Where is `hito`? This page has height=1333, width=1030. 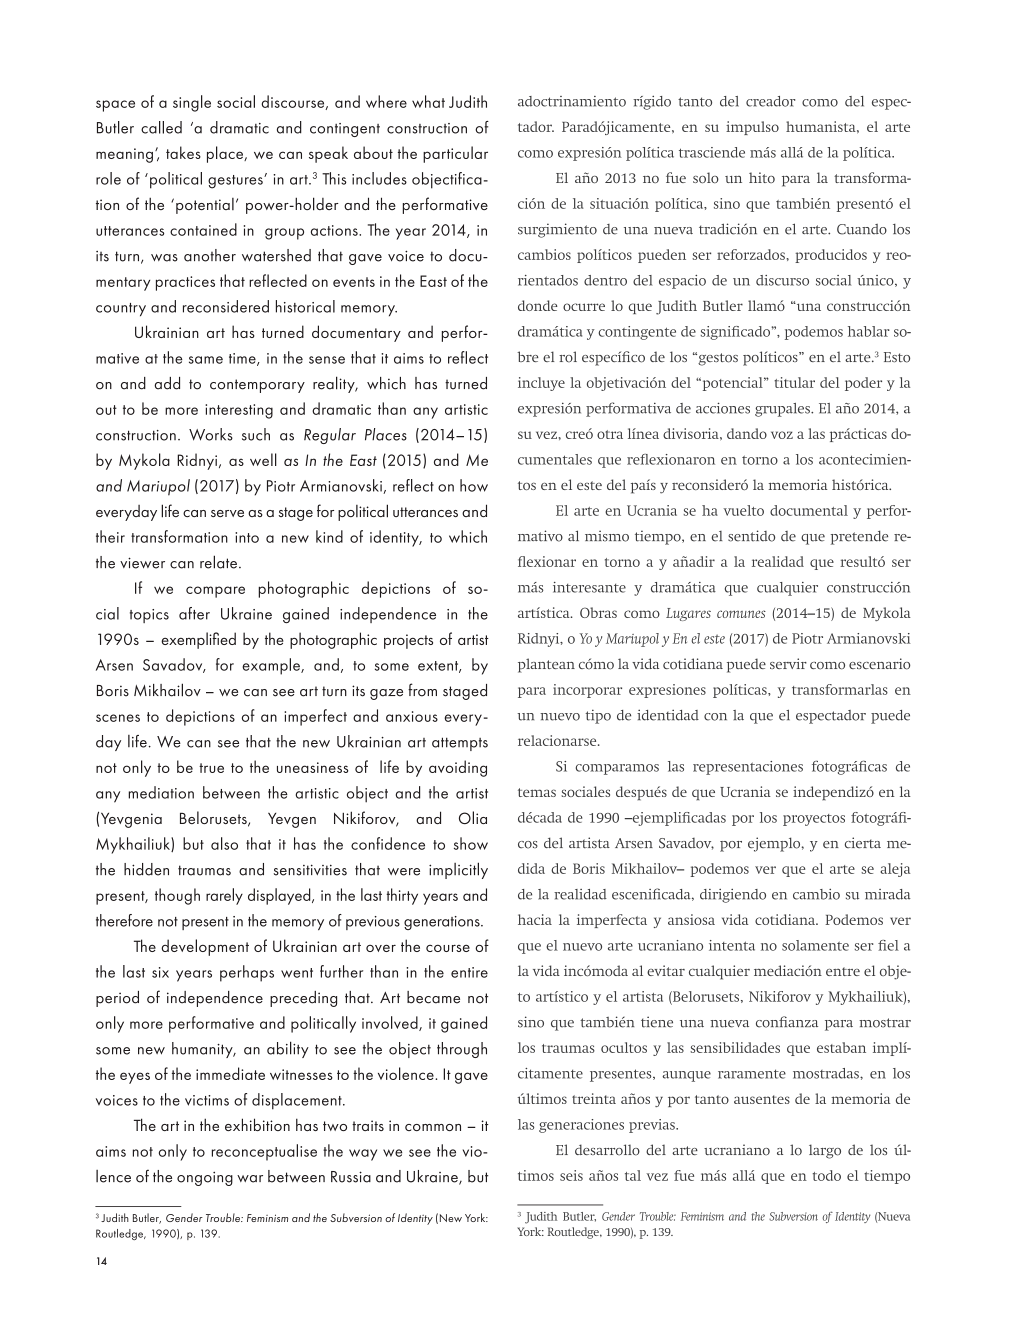 hito is located at coordinates (762, 177).
